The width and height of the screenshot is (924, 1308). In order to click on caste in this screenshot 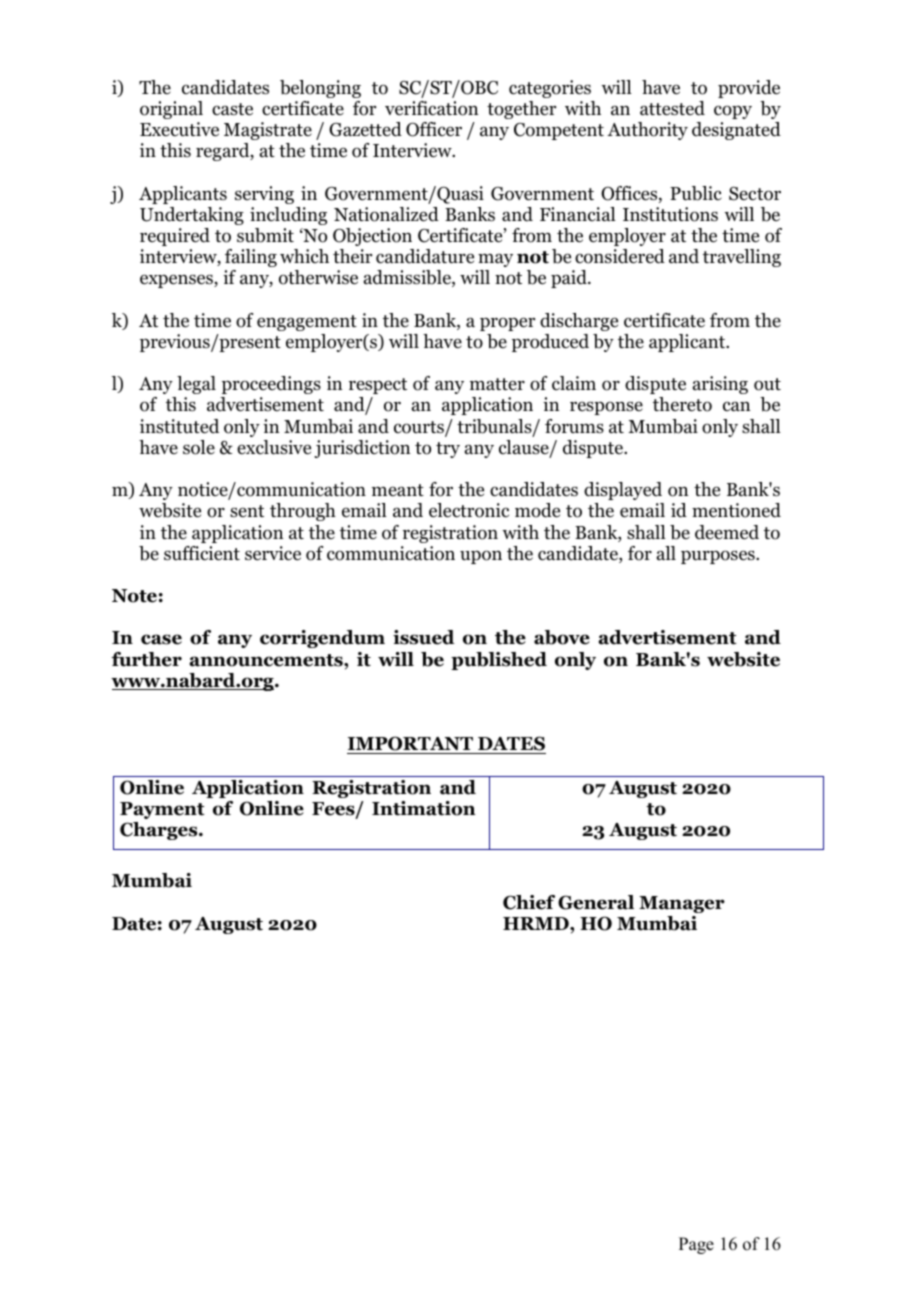, I will do `click(232, 109)`.
